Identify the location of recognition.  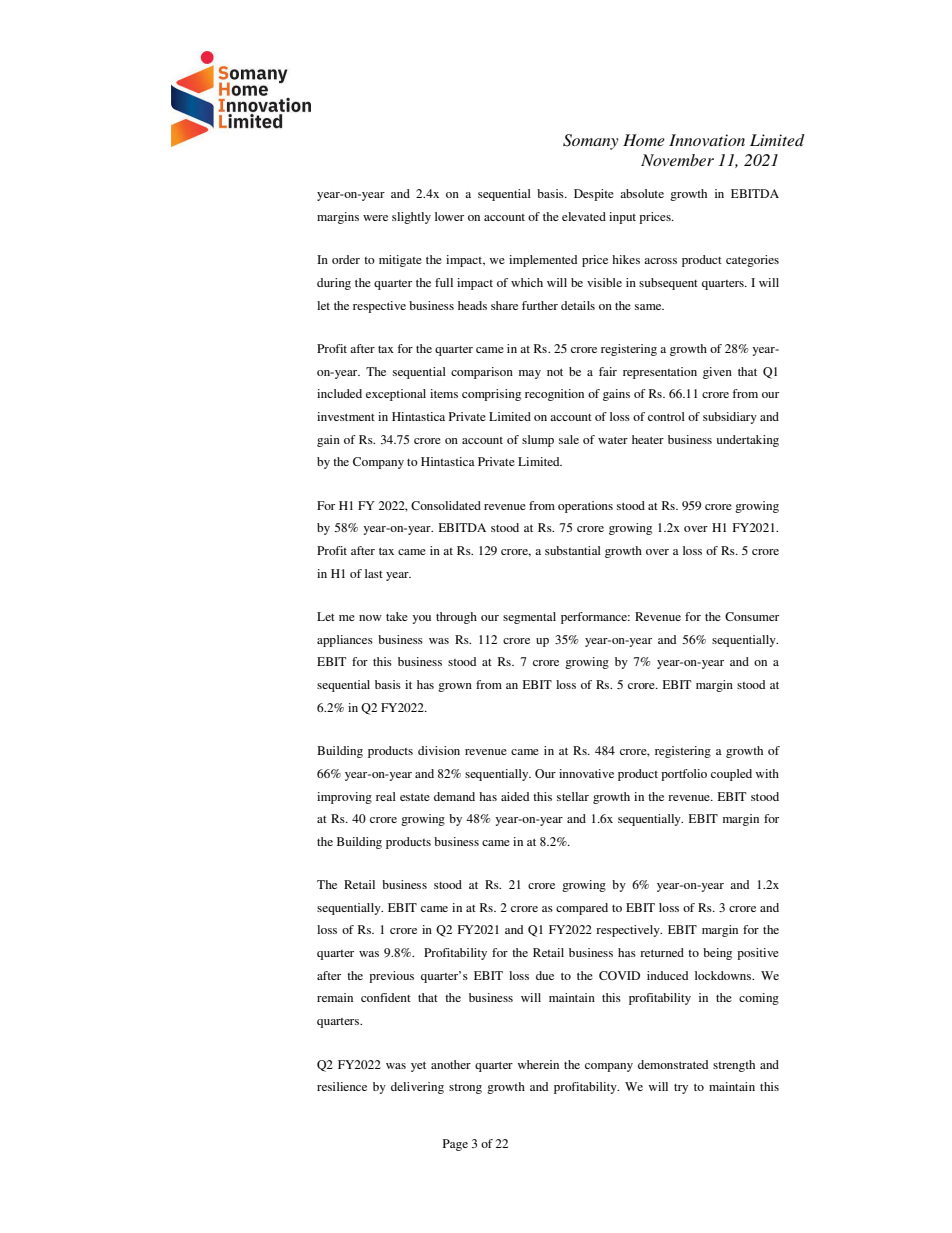
(554, 395).
